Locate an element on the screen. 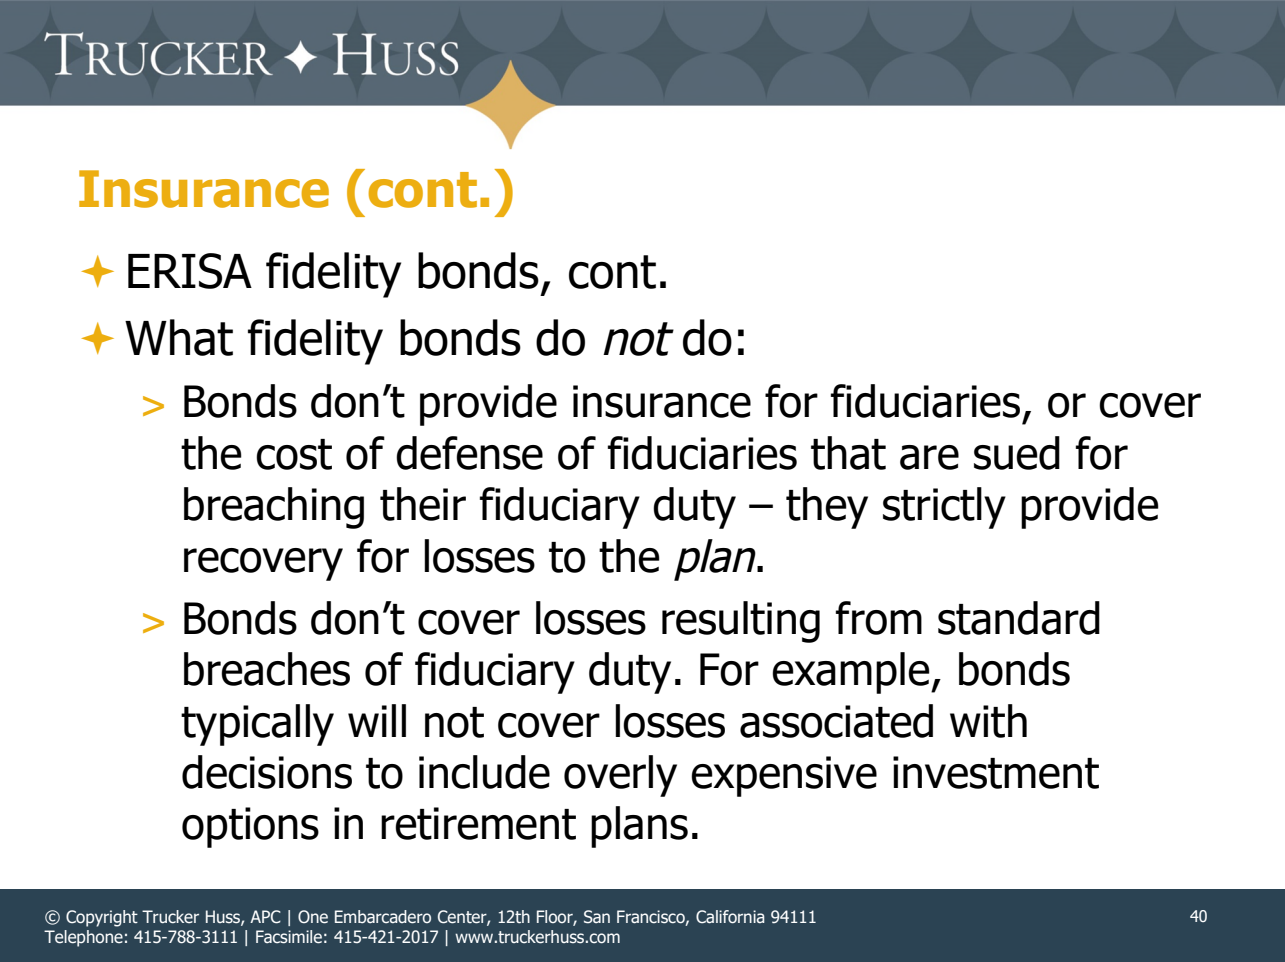 The width and height of the screenshot is (1285, 962). typically is located at coordinates (257, 725).
